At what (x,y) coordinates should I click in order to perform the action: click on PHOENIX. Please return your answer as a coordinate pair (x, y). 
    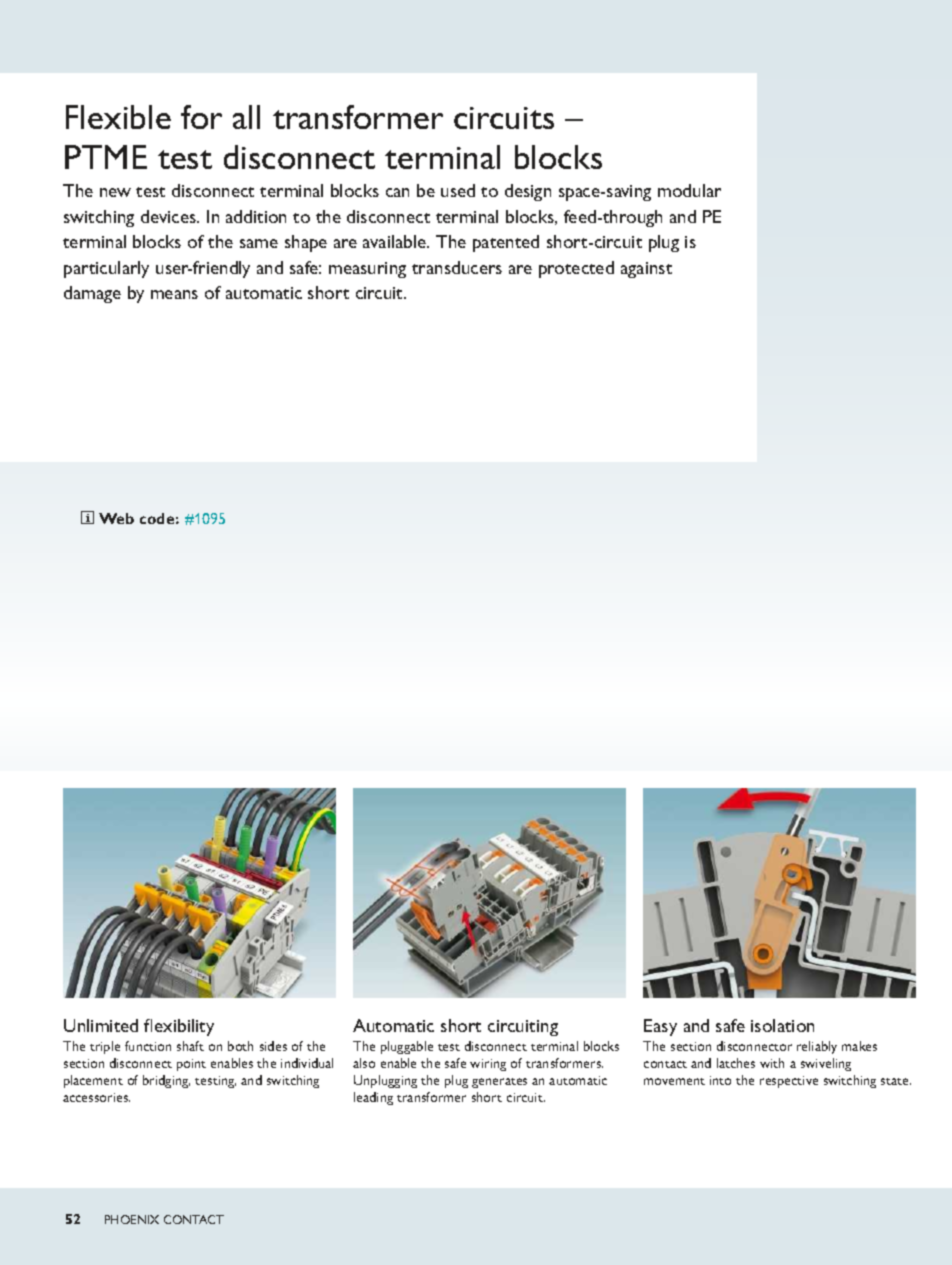
    Looking at the image, I should click on (132, 1219).
